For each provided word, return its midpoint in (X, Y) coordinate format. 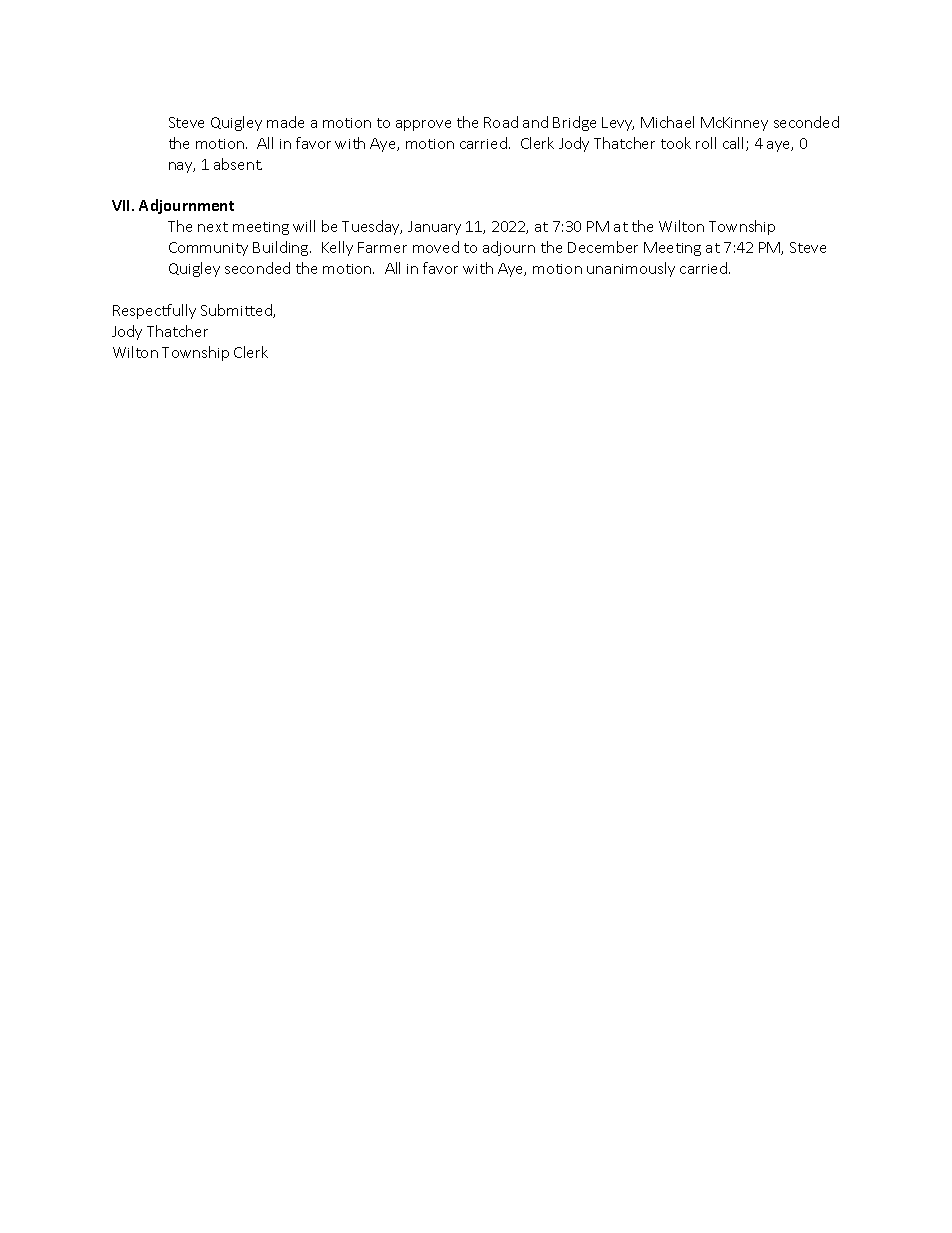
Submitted (237, 311)
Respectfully (154, 311)
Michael (667, 122)
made (285, 122)
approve (423, 125)
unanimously (631, 269)
